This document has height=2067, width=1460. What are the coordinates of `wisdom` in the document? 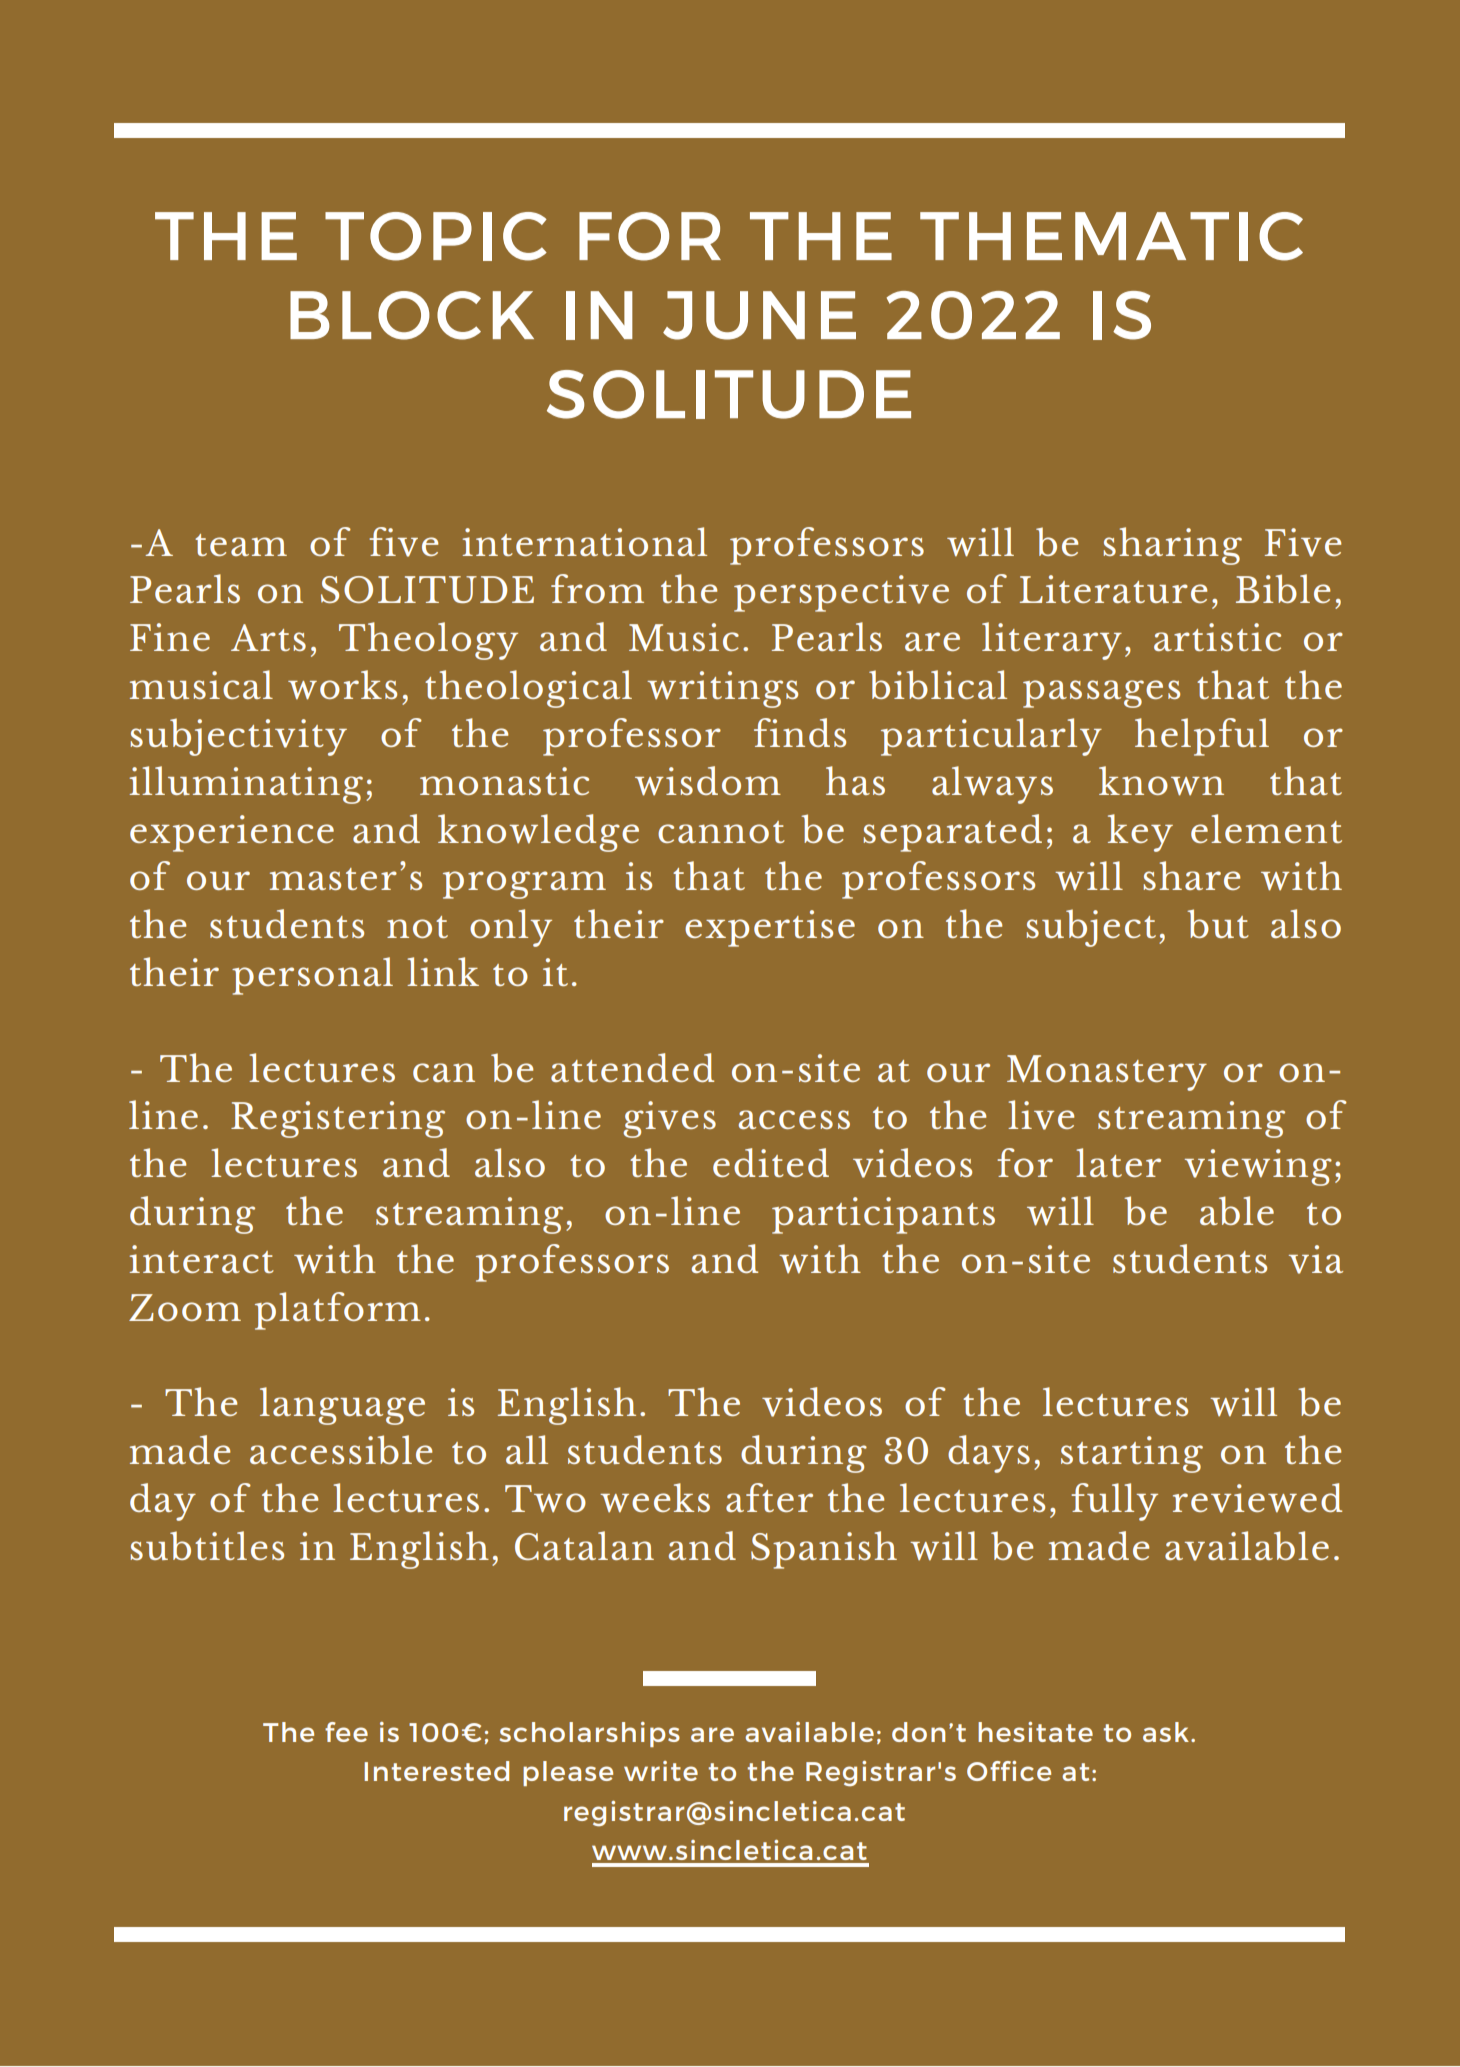 It's located at (708, 781).
